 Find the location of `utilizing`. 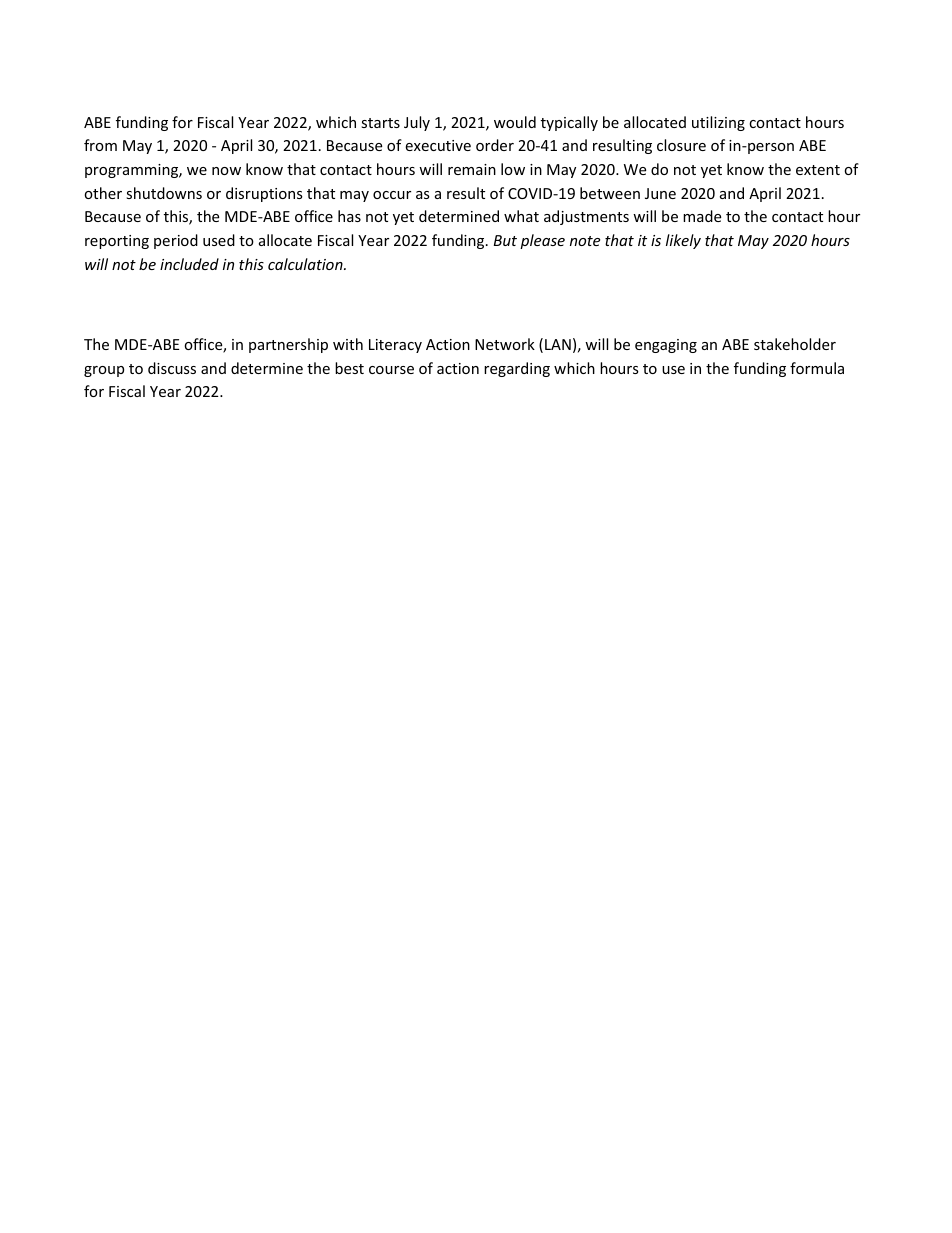

utilizing is located at coordinates (718, 123).
